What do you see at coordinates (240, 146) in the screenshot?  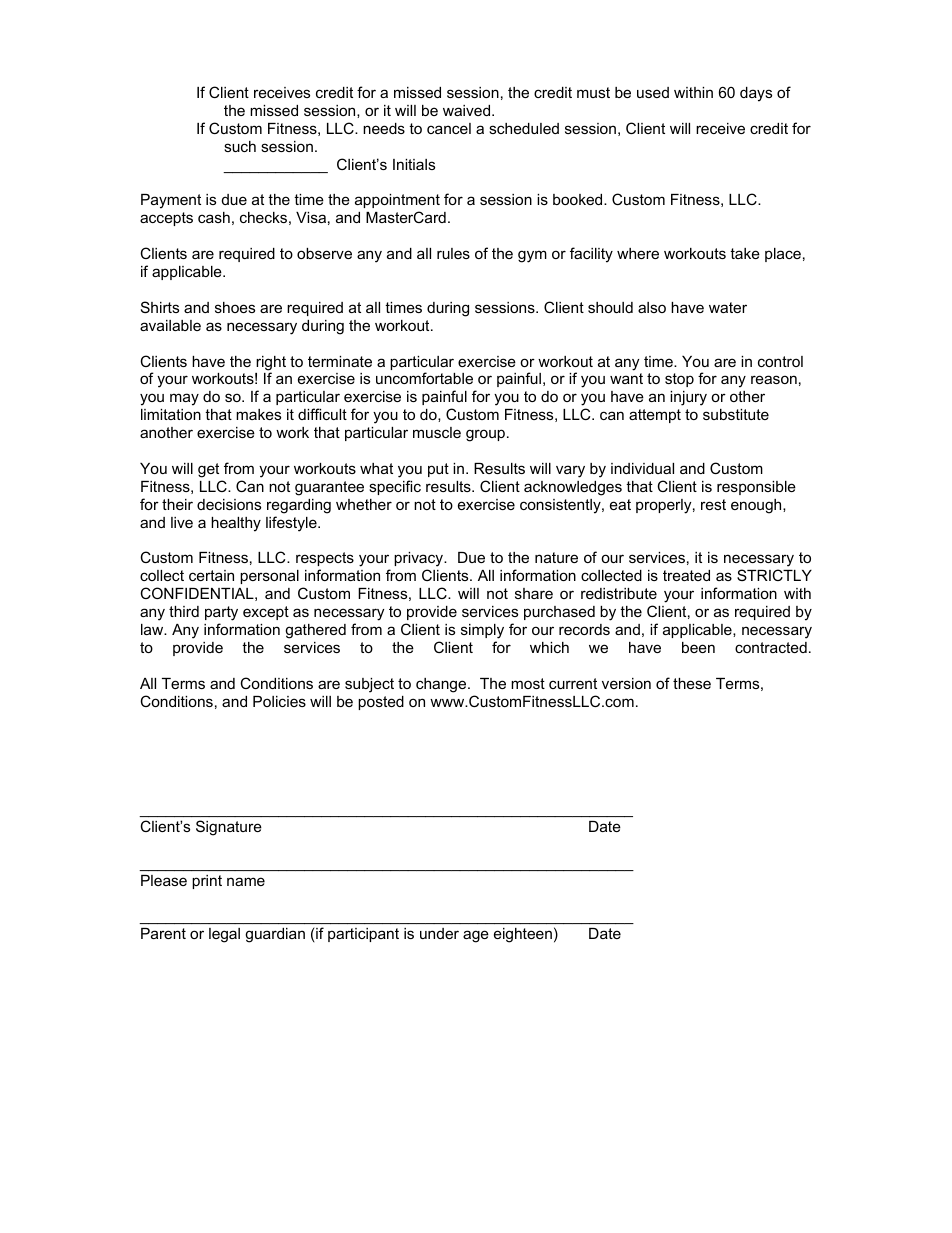 I see `such` at bounding box center [240, 146].
